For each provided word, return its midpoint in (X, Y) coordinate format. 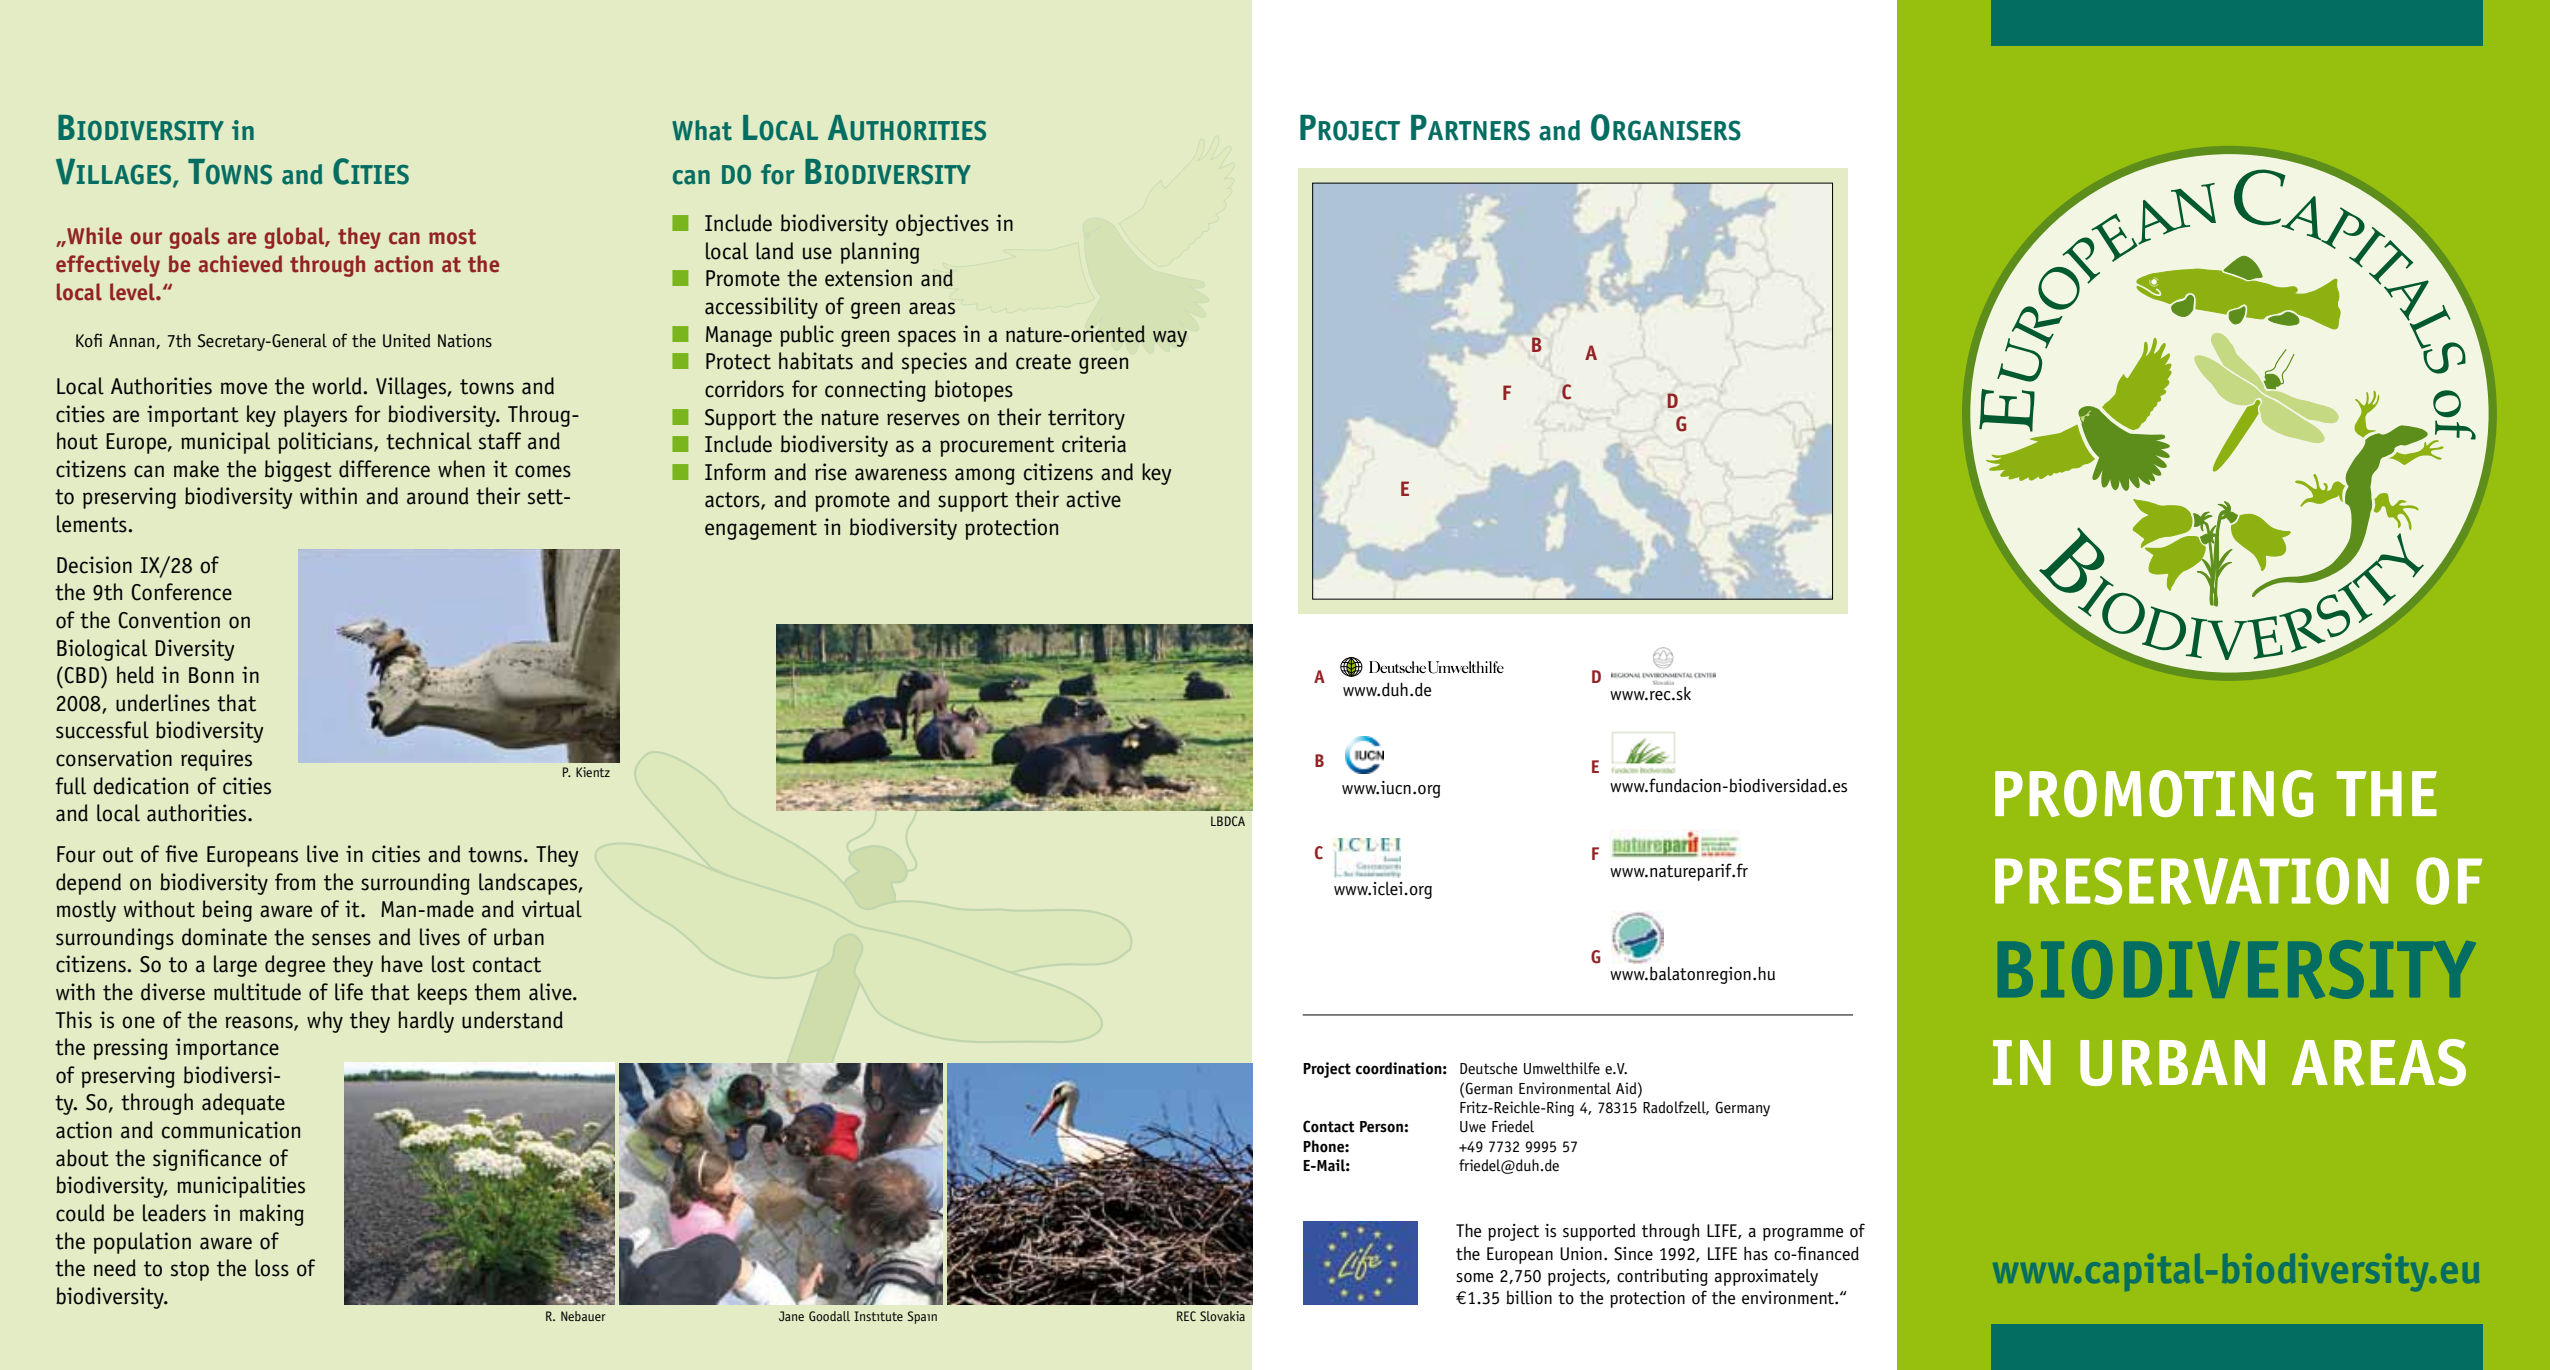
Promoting (2154, 793)
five (181, 854)
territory (1086, 419)
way (1170, 338)
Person (1382, 1127)
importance (227, 1049)
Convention (169, 620)
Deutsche (1489, 1068)
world (338, 386)
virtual (552, 909)
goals (194, 238)
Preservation (2191, 881)
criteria (1094, 444)
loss (272, 1268)
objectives (942, 225)
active (1093, 499)
